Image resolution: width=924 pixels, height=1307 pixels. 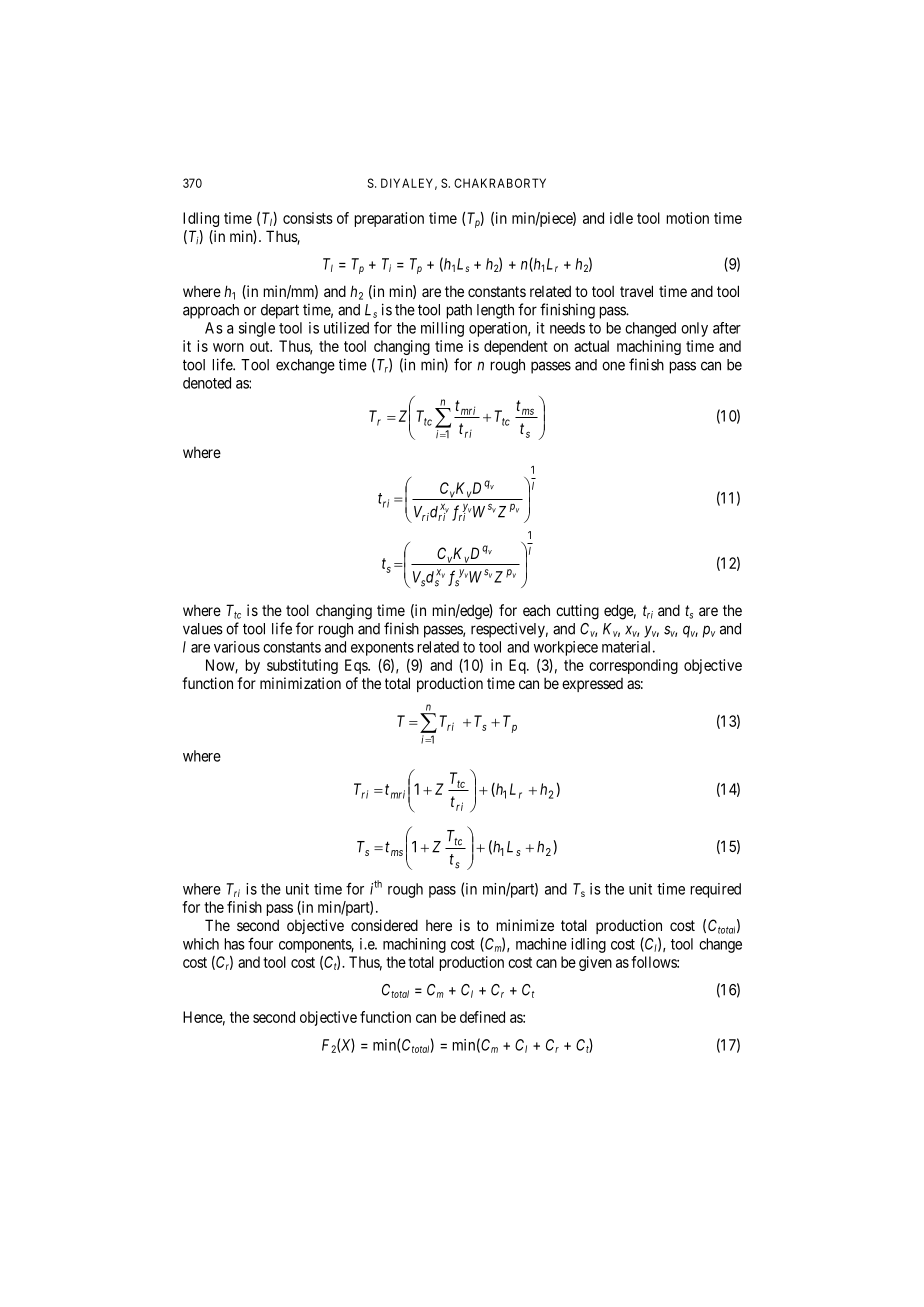 What do you see at coordinates (536, 610) in the document?
I see `each` at bounding box center [536, 610].
